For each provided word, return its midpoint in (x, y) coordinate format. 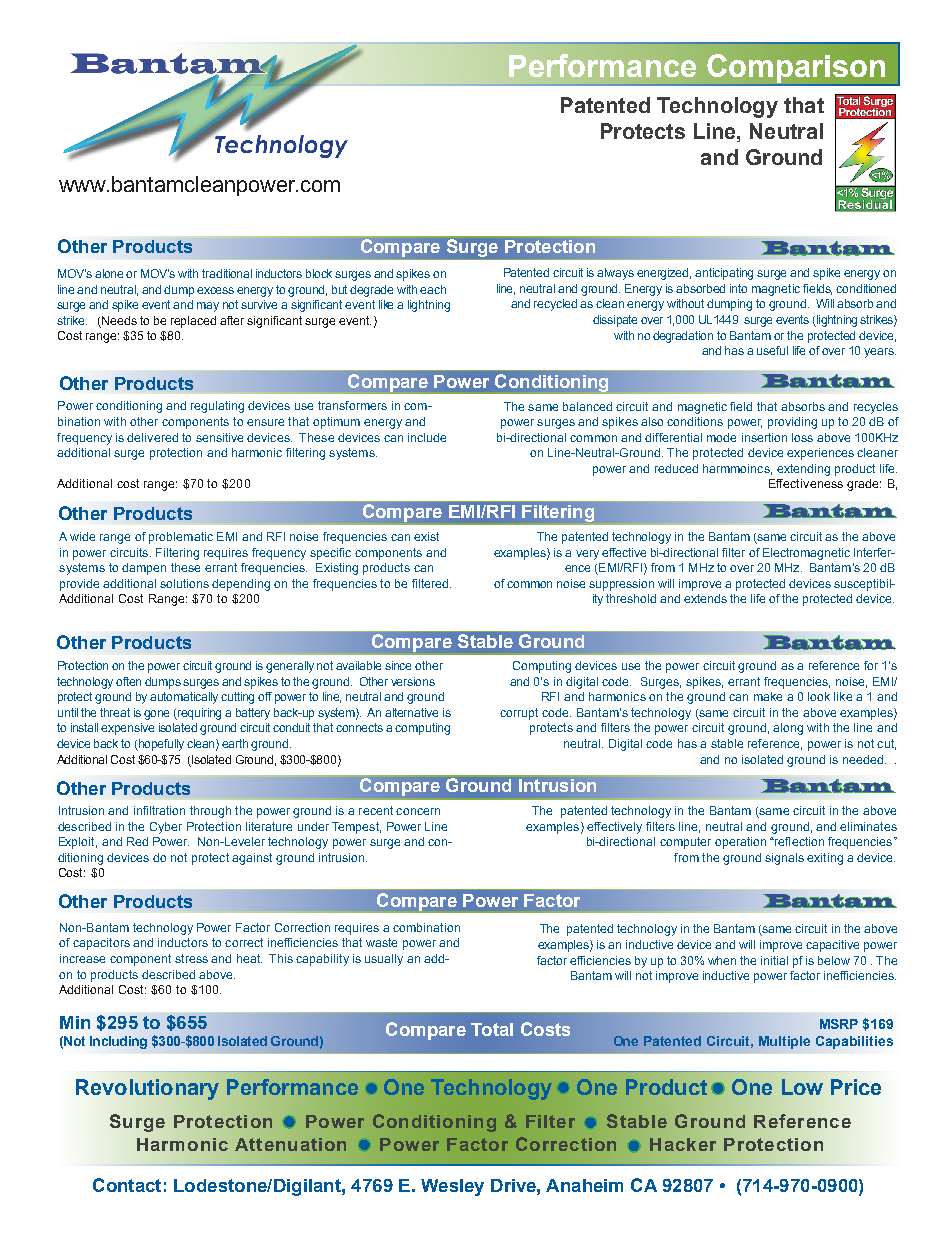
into (738, 288)
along (788, 729)
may (208, 307)
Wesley (452, 1187)
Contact (127, 1185)
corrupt (519, 714)
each (433, 289)
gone (156, 715)
